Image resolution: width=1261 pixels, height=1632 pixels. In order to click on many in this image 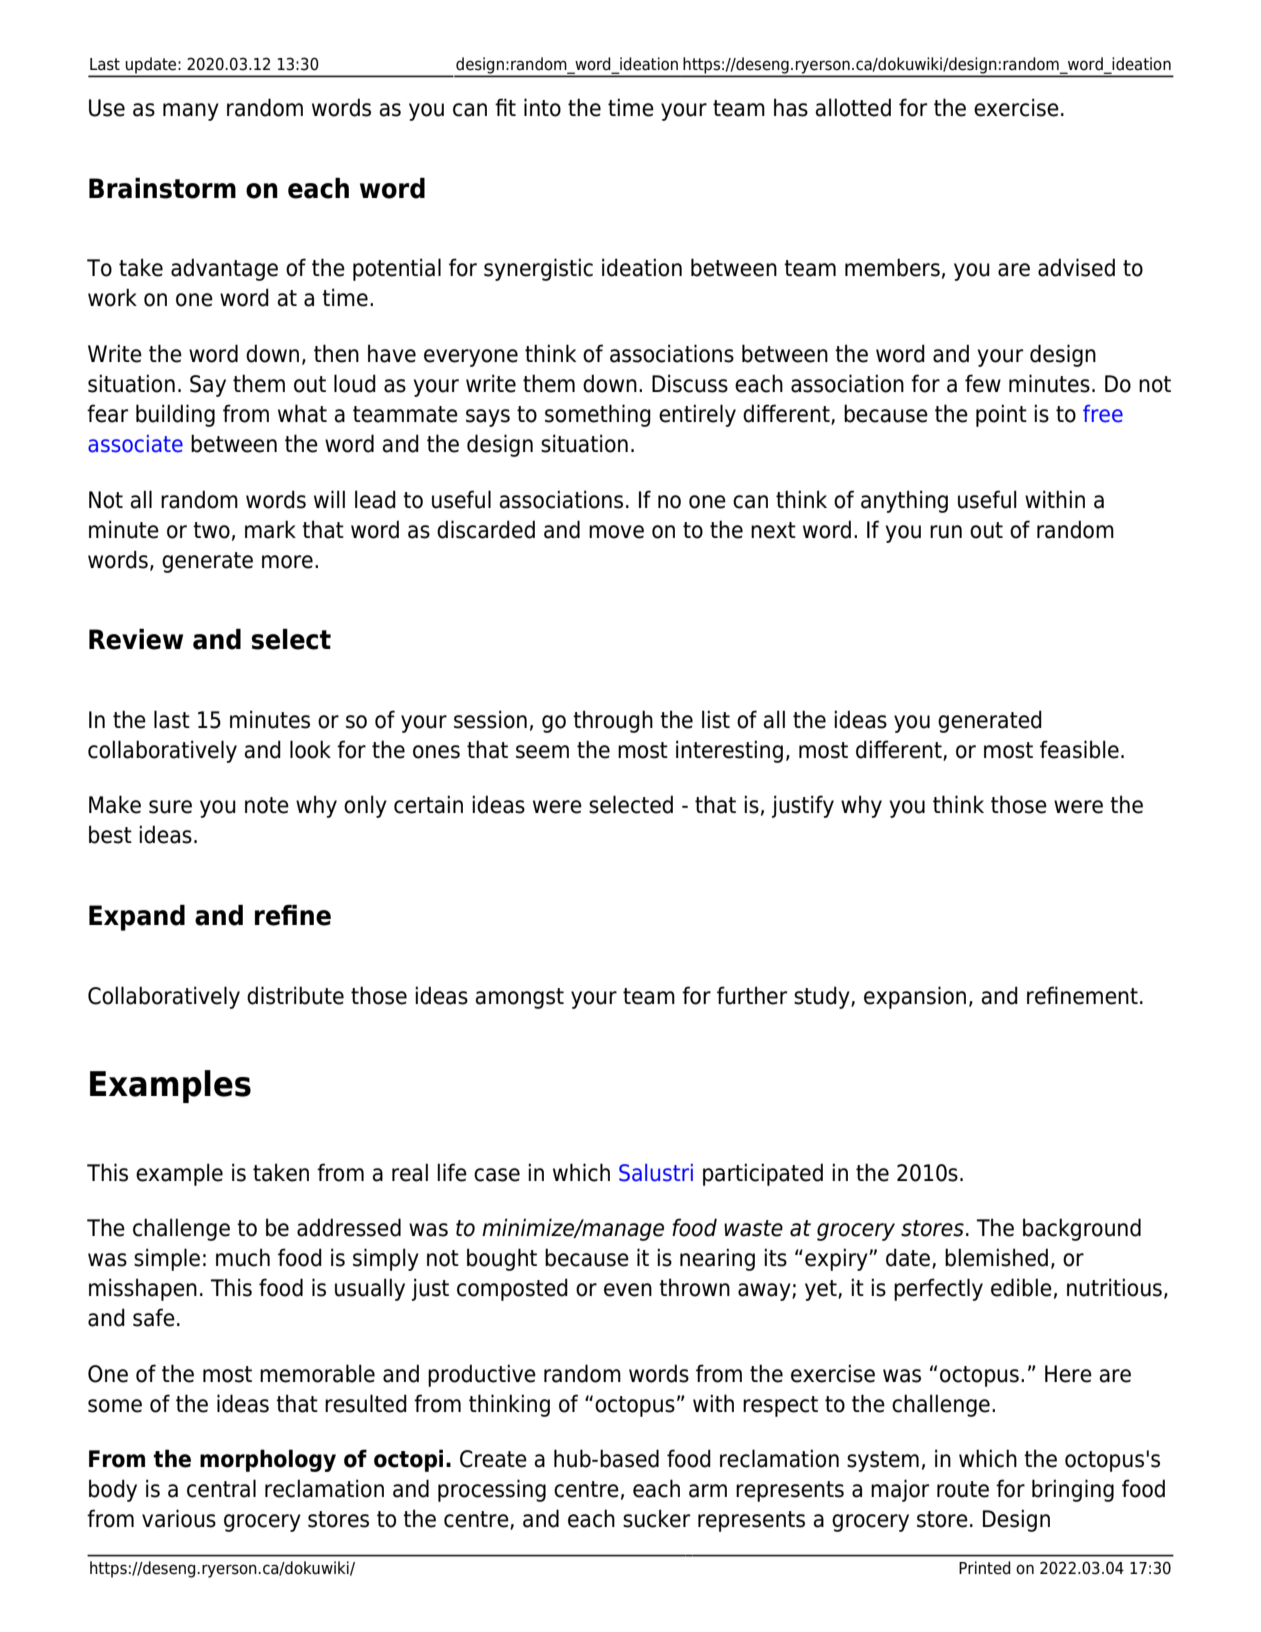, I will do `click(191, 112)`.
